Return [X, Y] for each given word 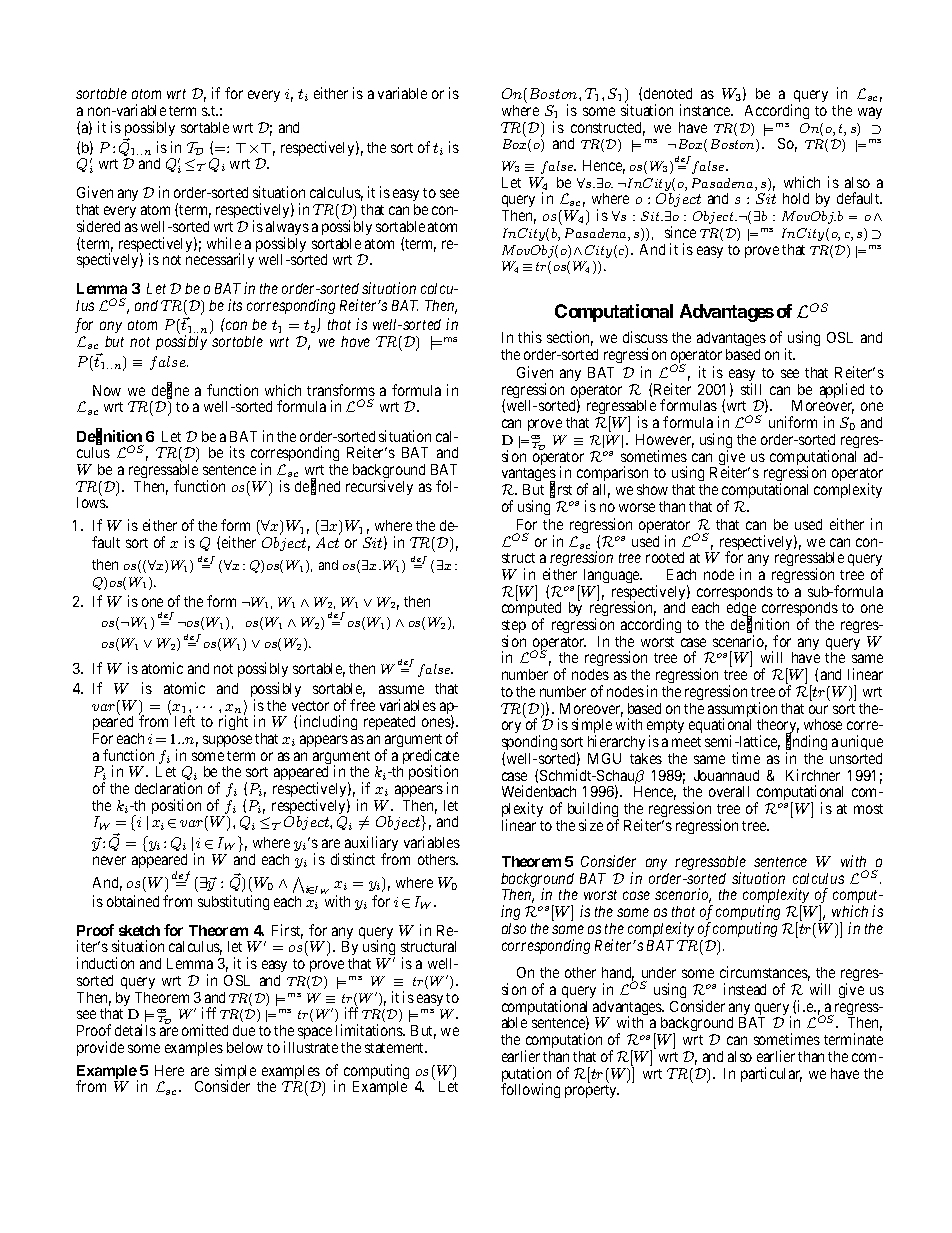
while [224, 243]
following [530, 1090]
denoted [668, 93]
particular [771, 1074]
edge [741, 611]
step [514, 628]
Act [327, 542]
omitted [205, 1030]
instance [706, 110]
